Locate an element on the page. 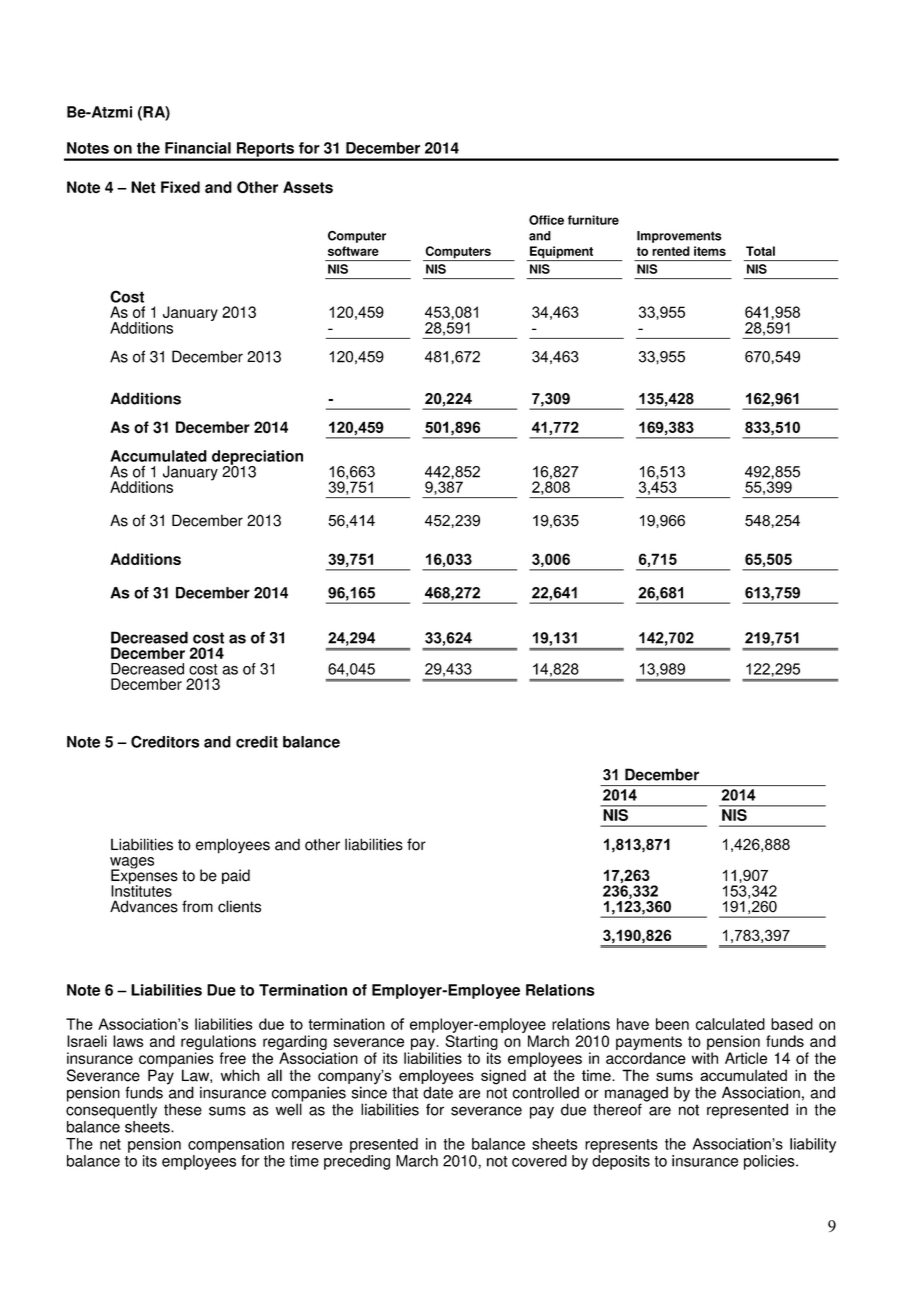 This document has width=924, height=1308. these is located at coordinates (183, 1109).
